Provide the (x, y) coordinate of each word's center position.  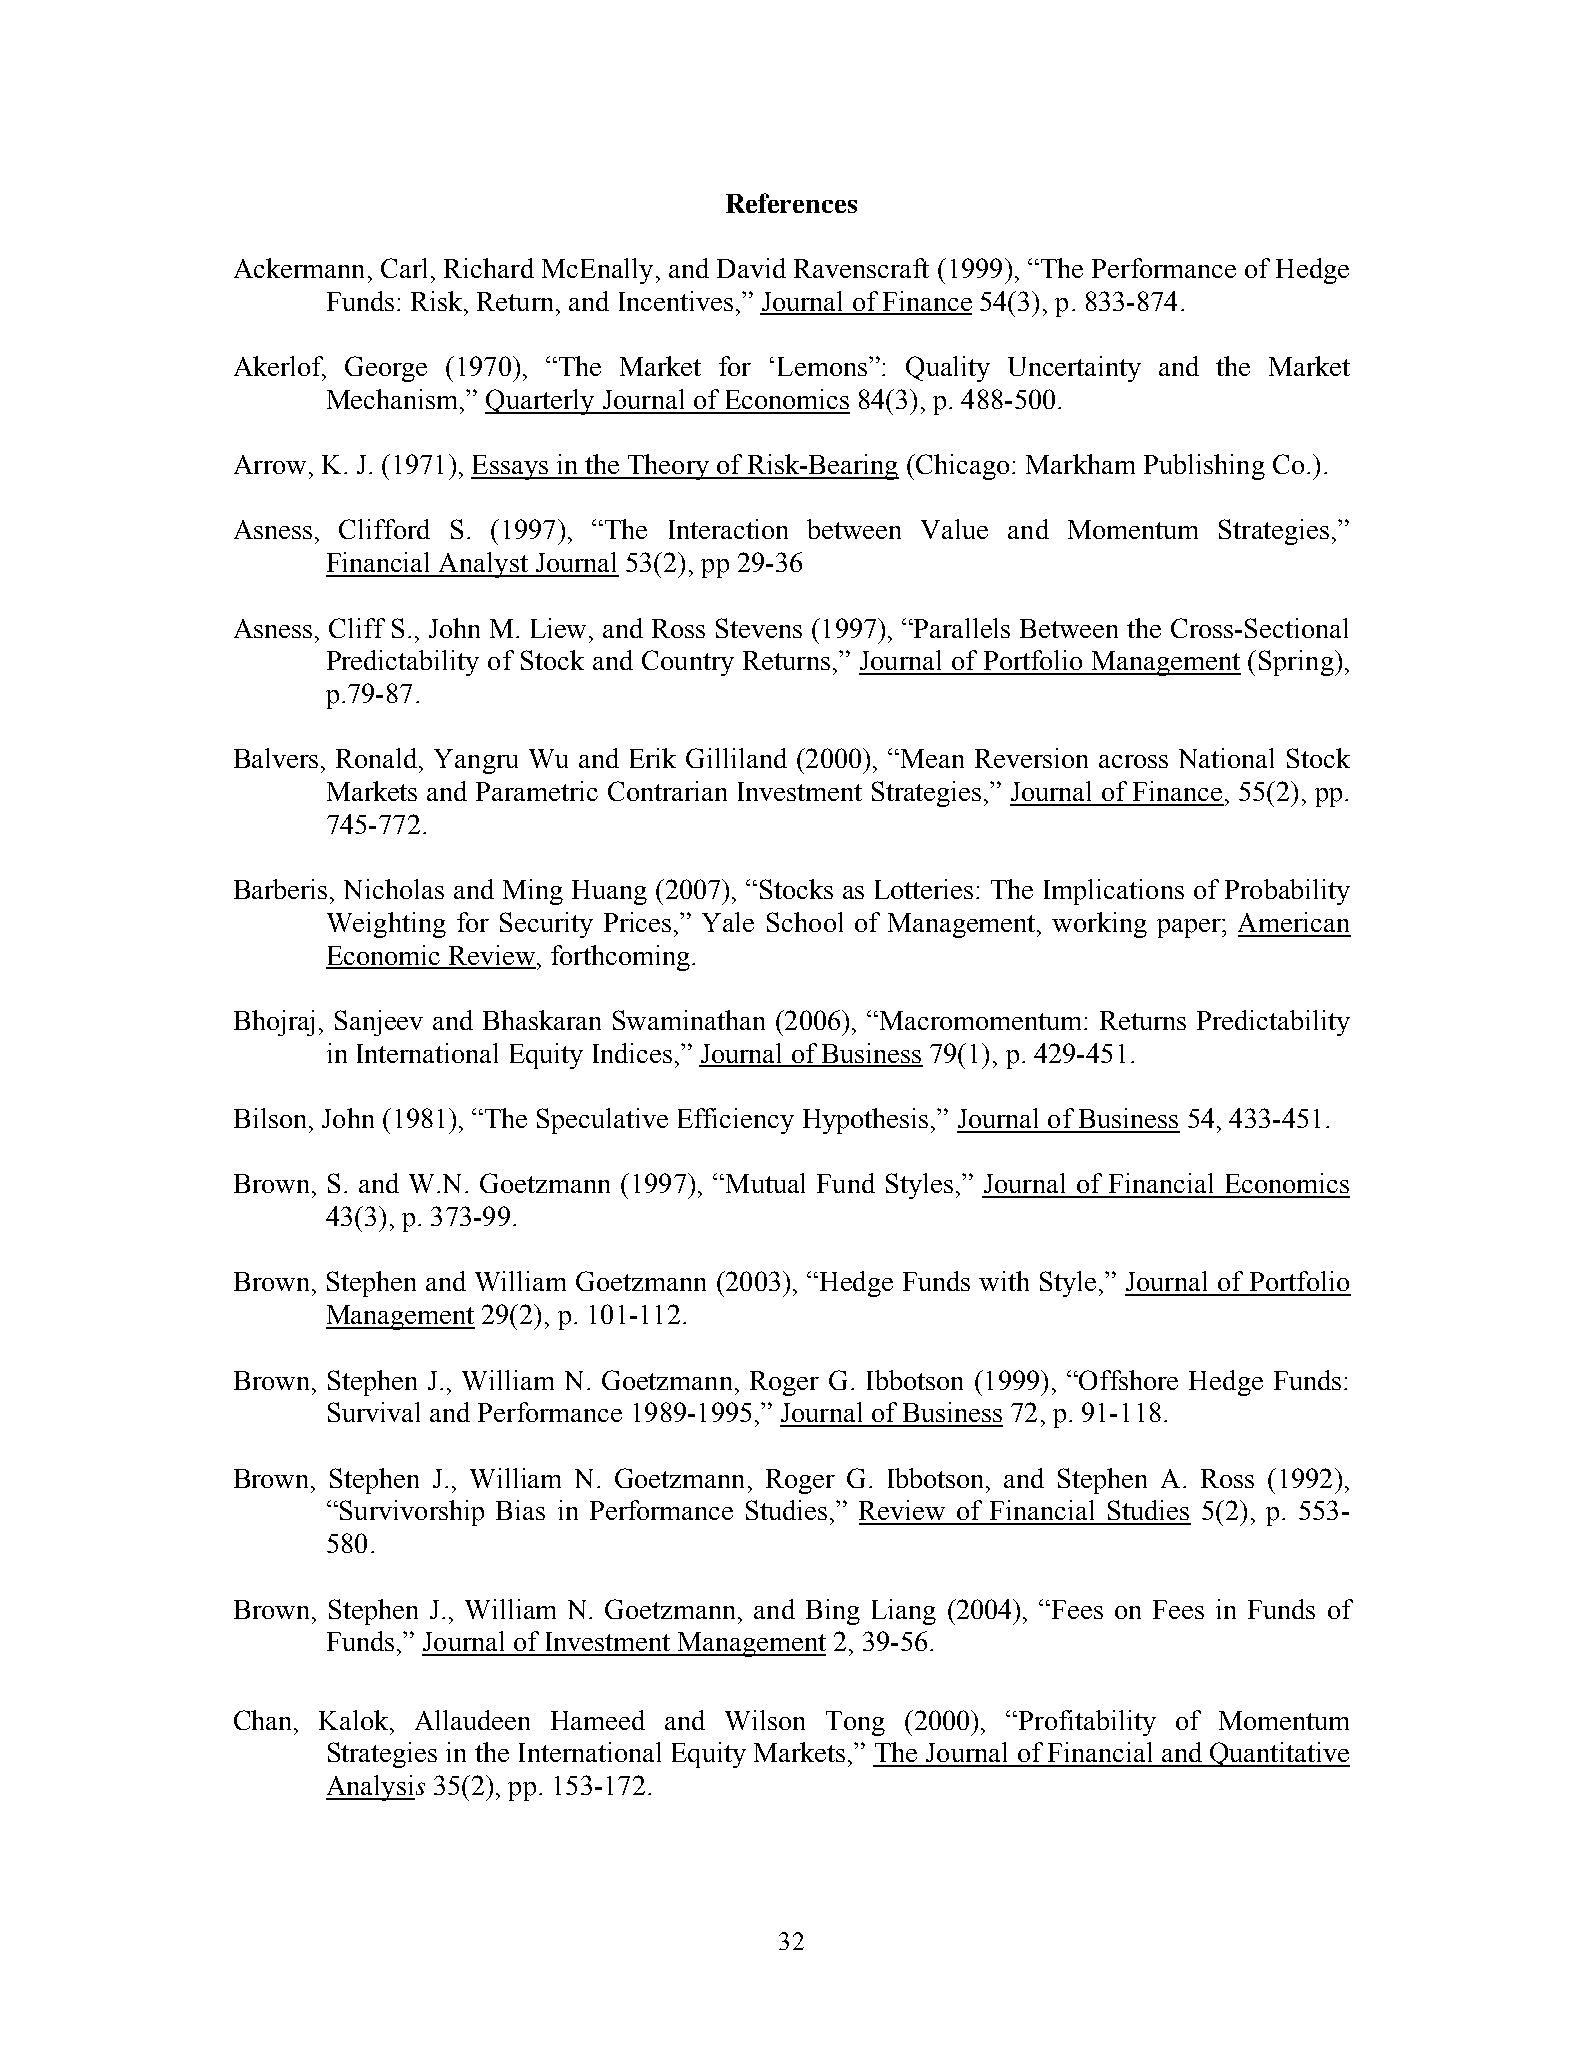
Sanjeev (379, 1023)
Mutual (764, 1183)
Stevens (759, 628)
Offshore (1127, 1380)
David (751, 268)
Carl (404, 268)
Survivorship (412, 1513)
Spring (1297, 663)
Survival (374, 1412)
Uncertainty (1074, 369)
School (805, 922)
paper (1190, 928)
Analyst (483, 565)
